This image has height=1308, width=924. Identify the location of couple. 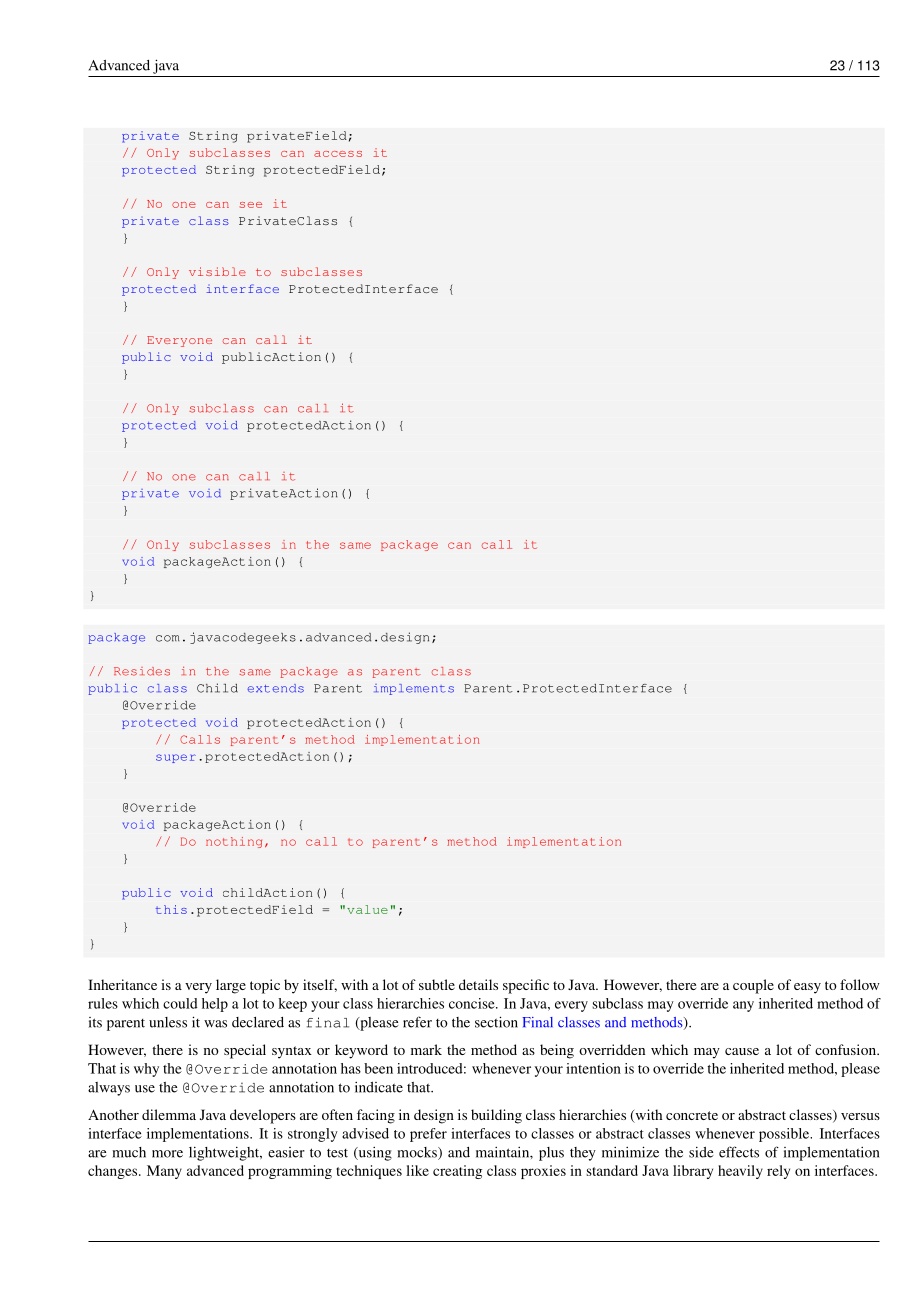
(753, 986).
